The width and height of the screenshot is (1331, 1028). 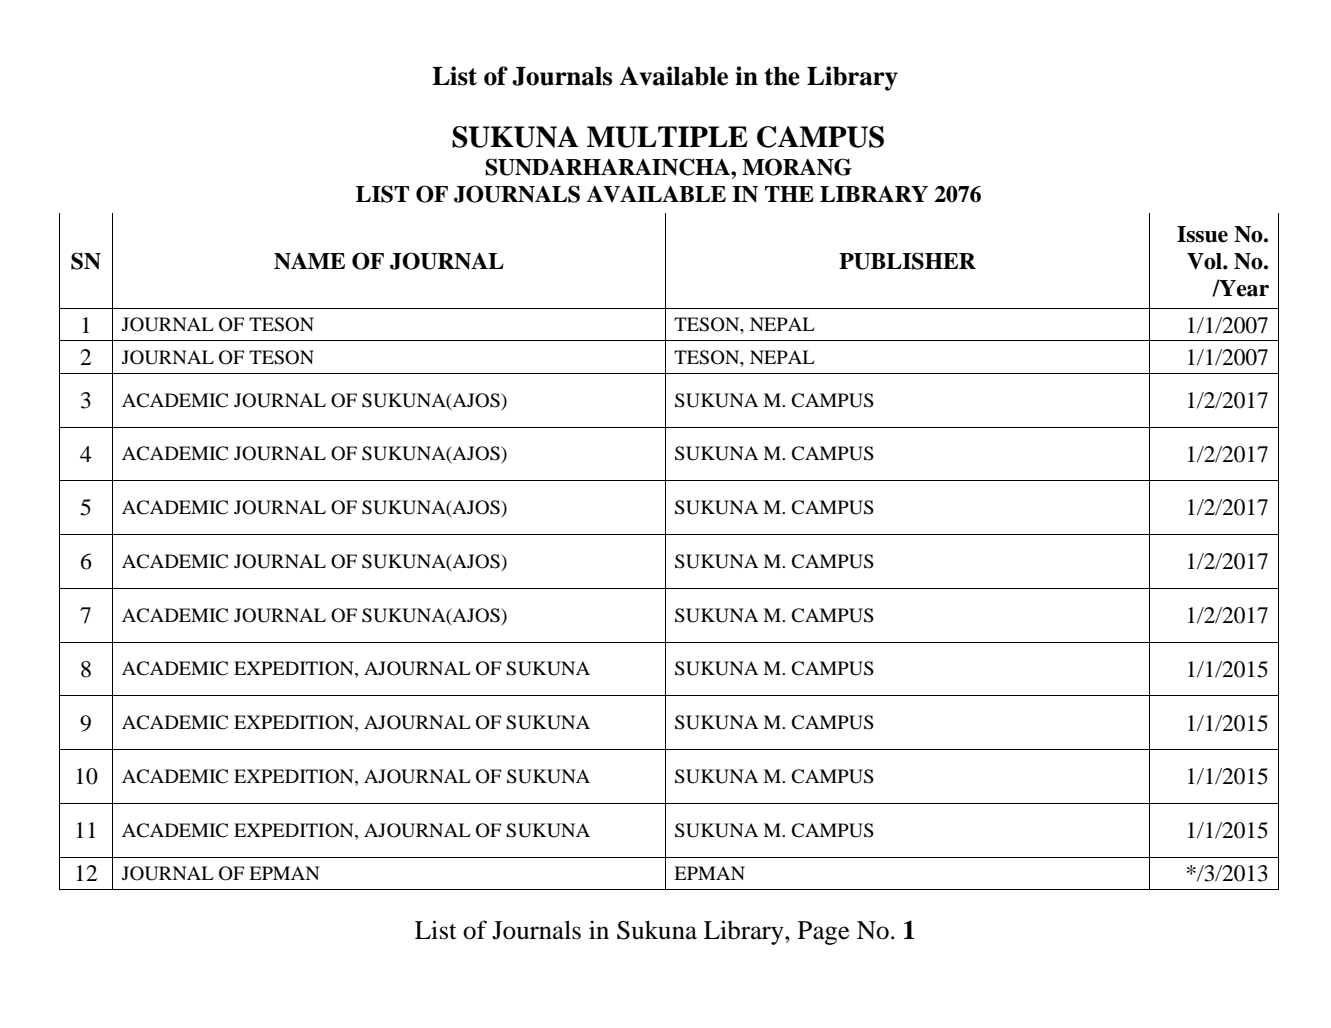 What do you see at coordinates (1205, 261) in the screenshot?
I see `Vol` at bounding box center [1205, 261].
